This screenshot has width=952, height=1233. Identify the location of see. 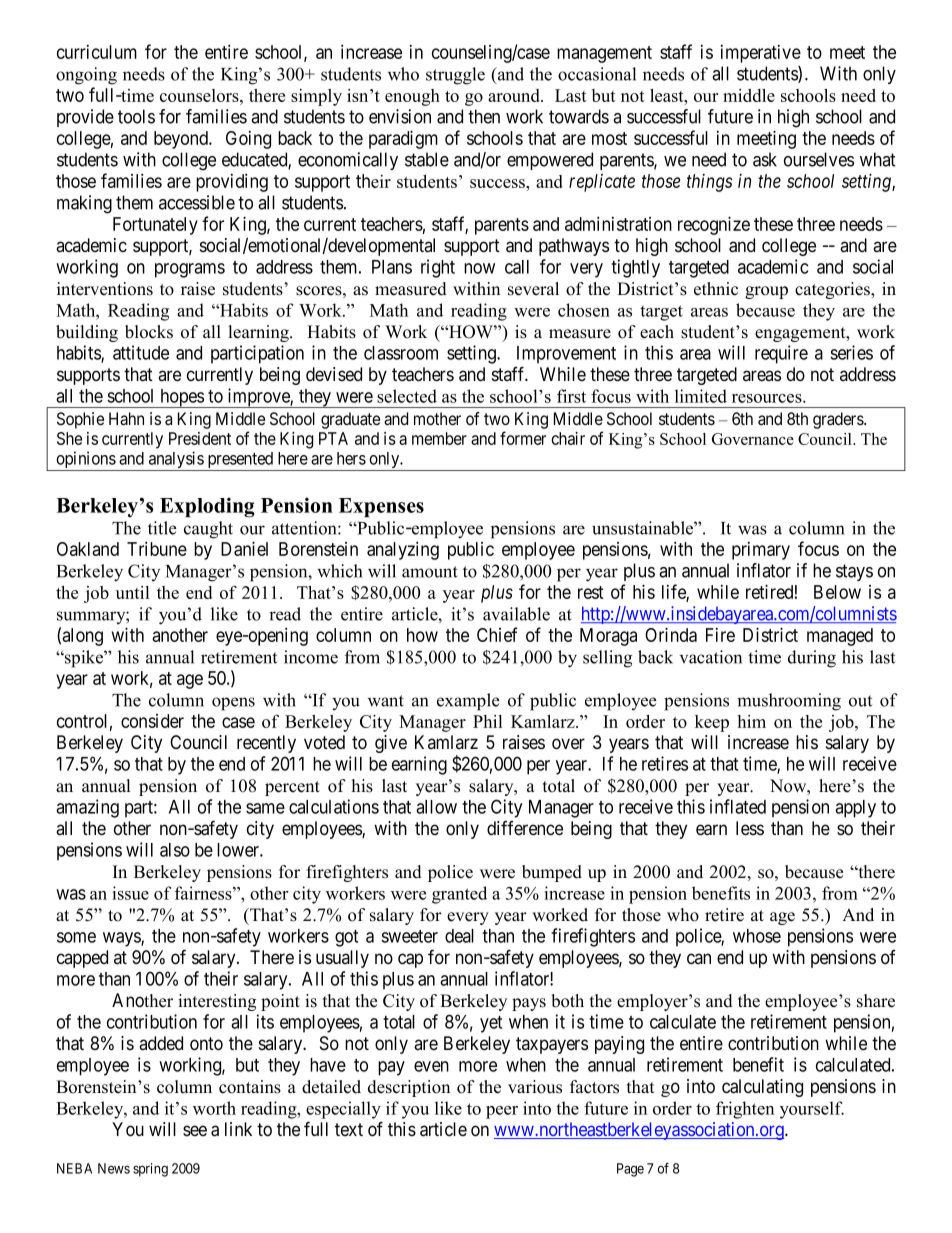
(195, 1131).
